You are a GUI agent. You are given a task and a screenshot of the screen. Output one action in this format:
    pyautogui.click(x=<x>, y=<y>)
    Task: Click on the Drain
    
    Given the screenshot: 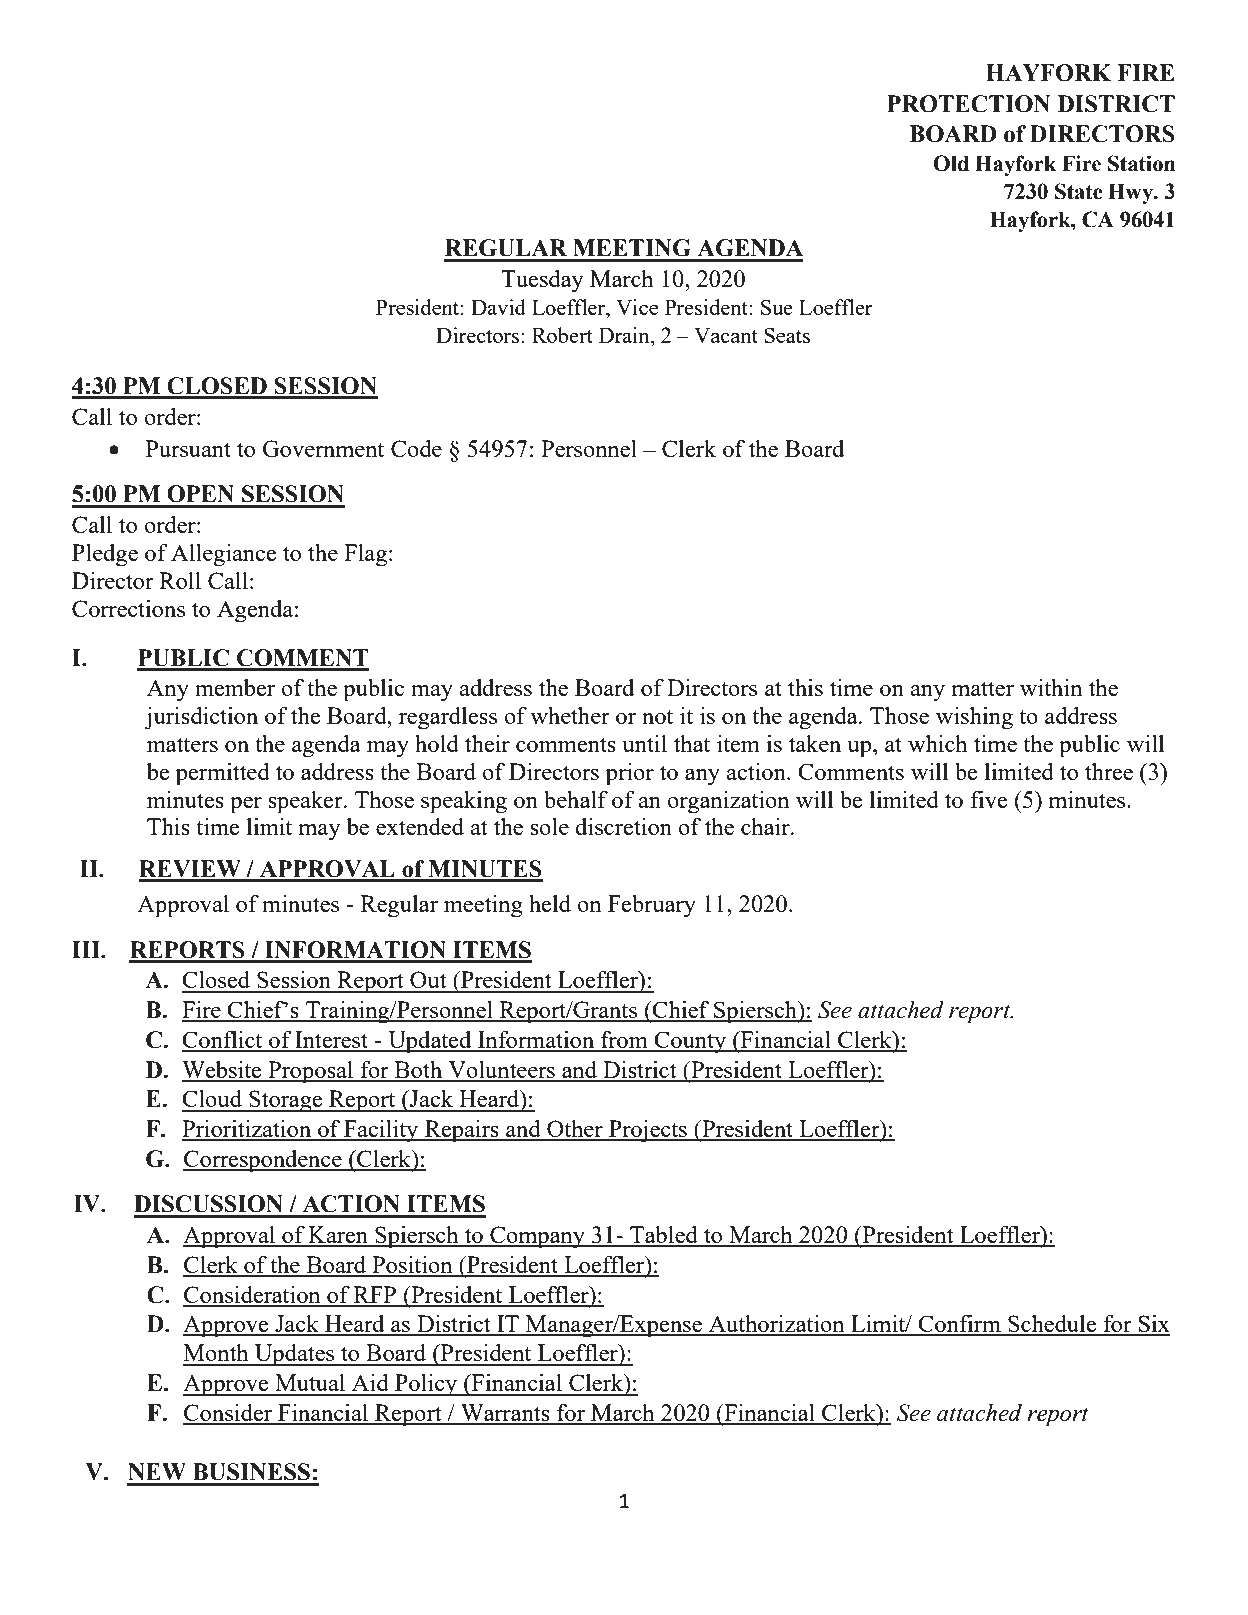 What is the action you would take?
    pyautogui.click(x=625, y=335)
